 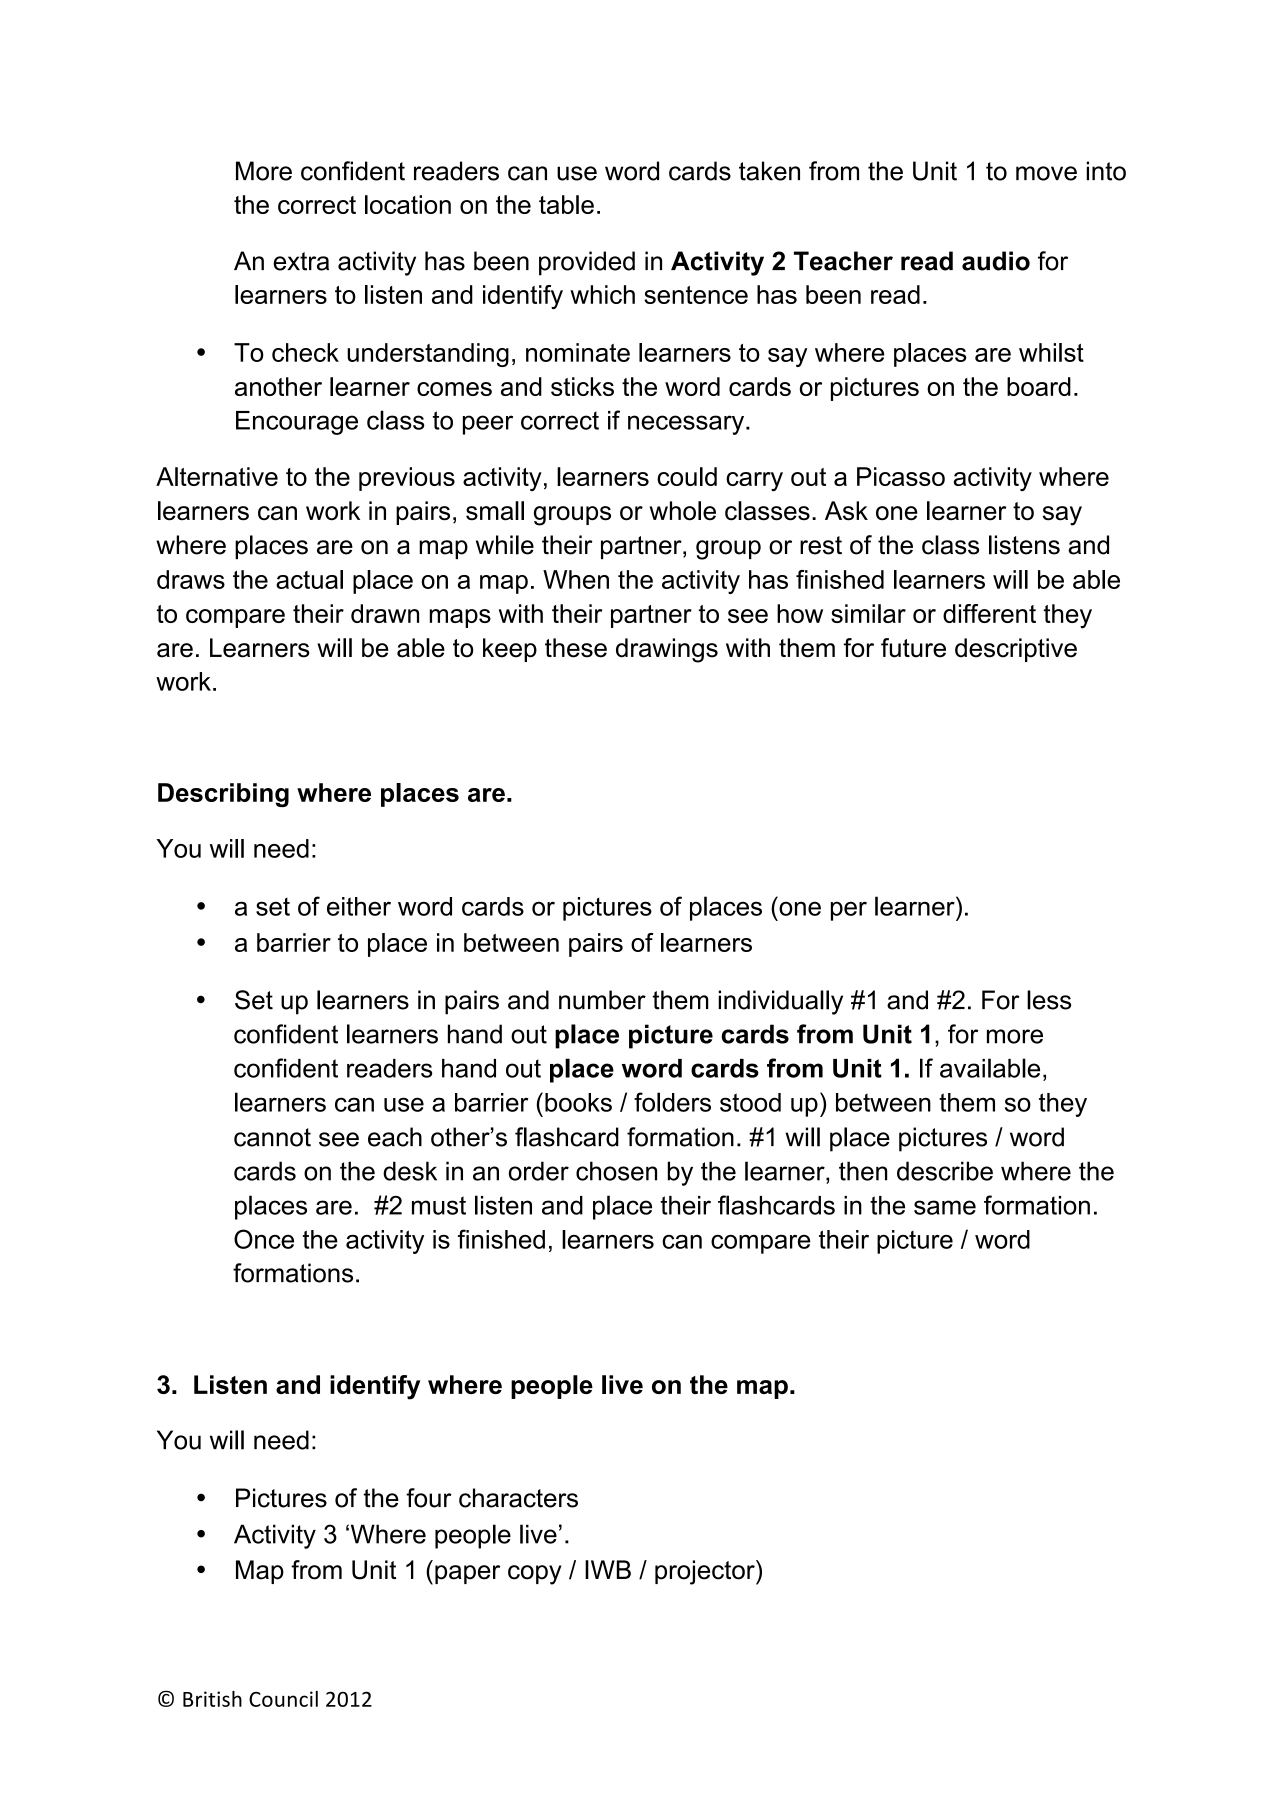 I want to click on less, so click(x=1049, y=1000).
